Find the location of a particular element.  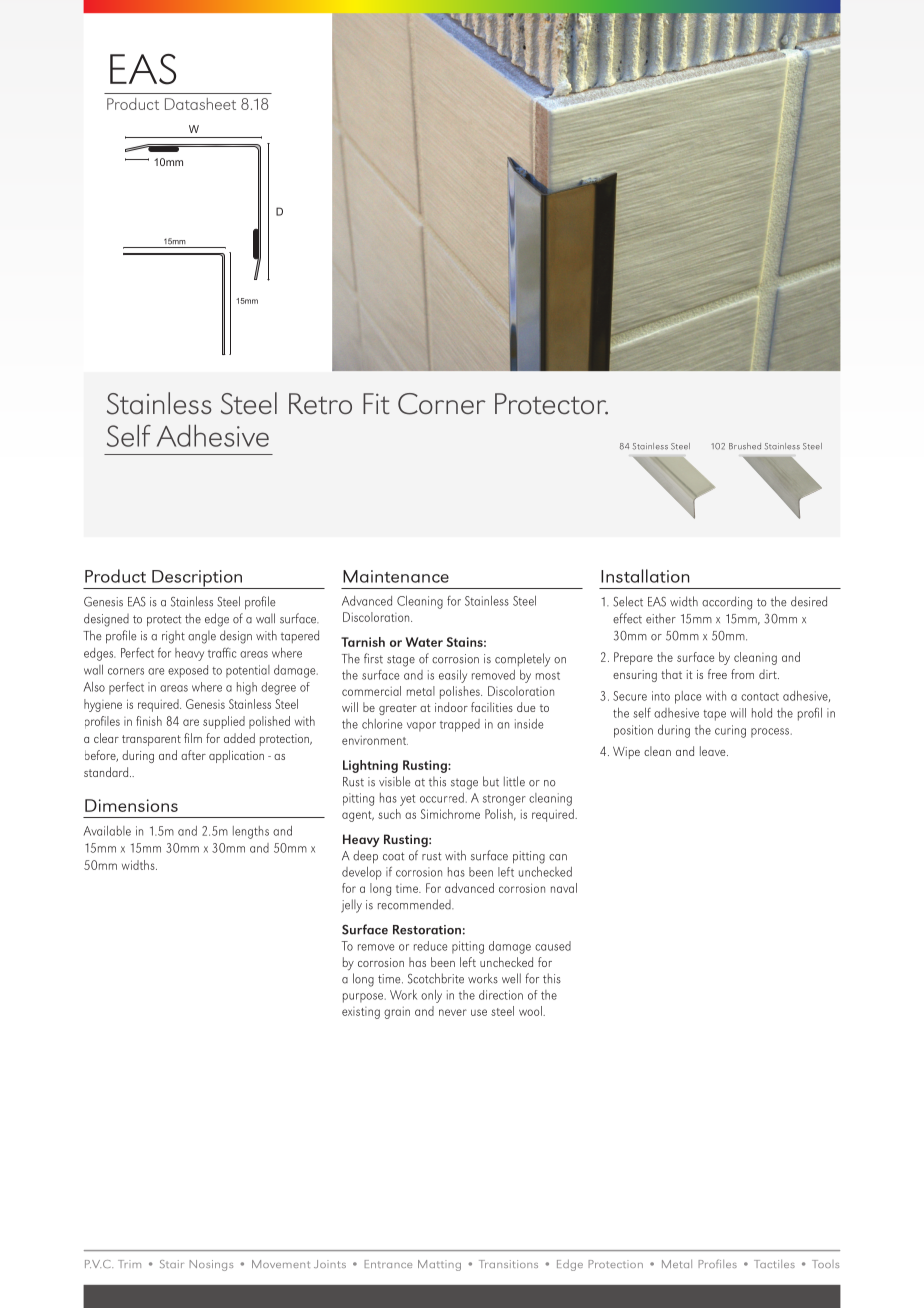

Stair is located at coordinates (172, 1264).
